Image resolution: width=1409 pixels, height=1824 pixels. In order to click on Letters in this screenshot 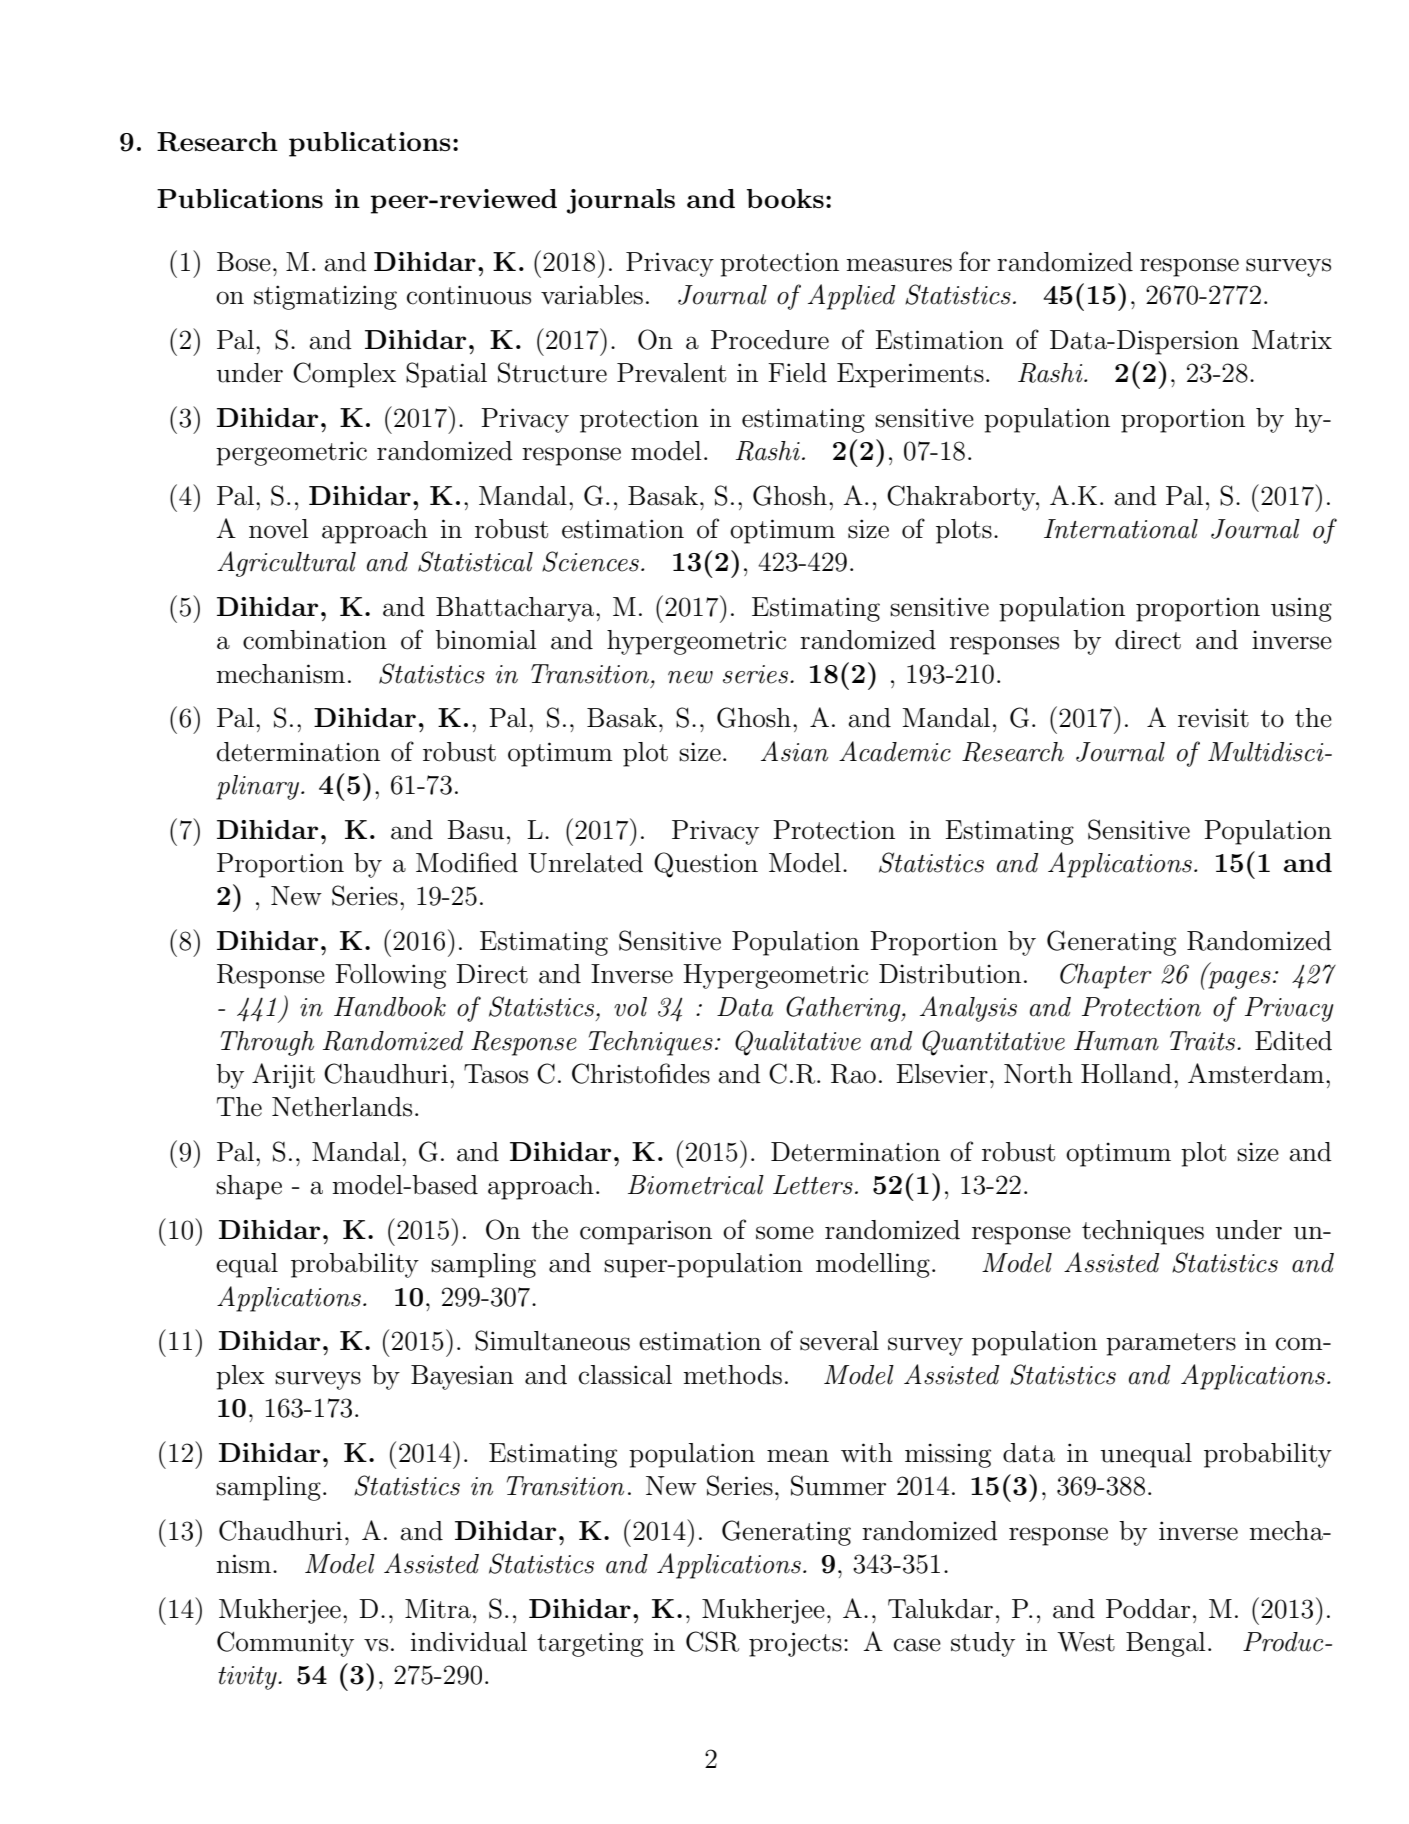, I will do `click(813, 1185)`.
